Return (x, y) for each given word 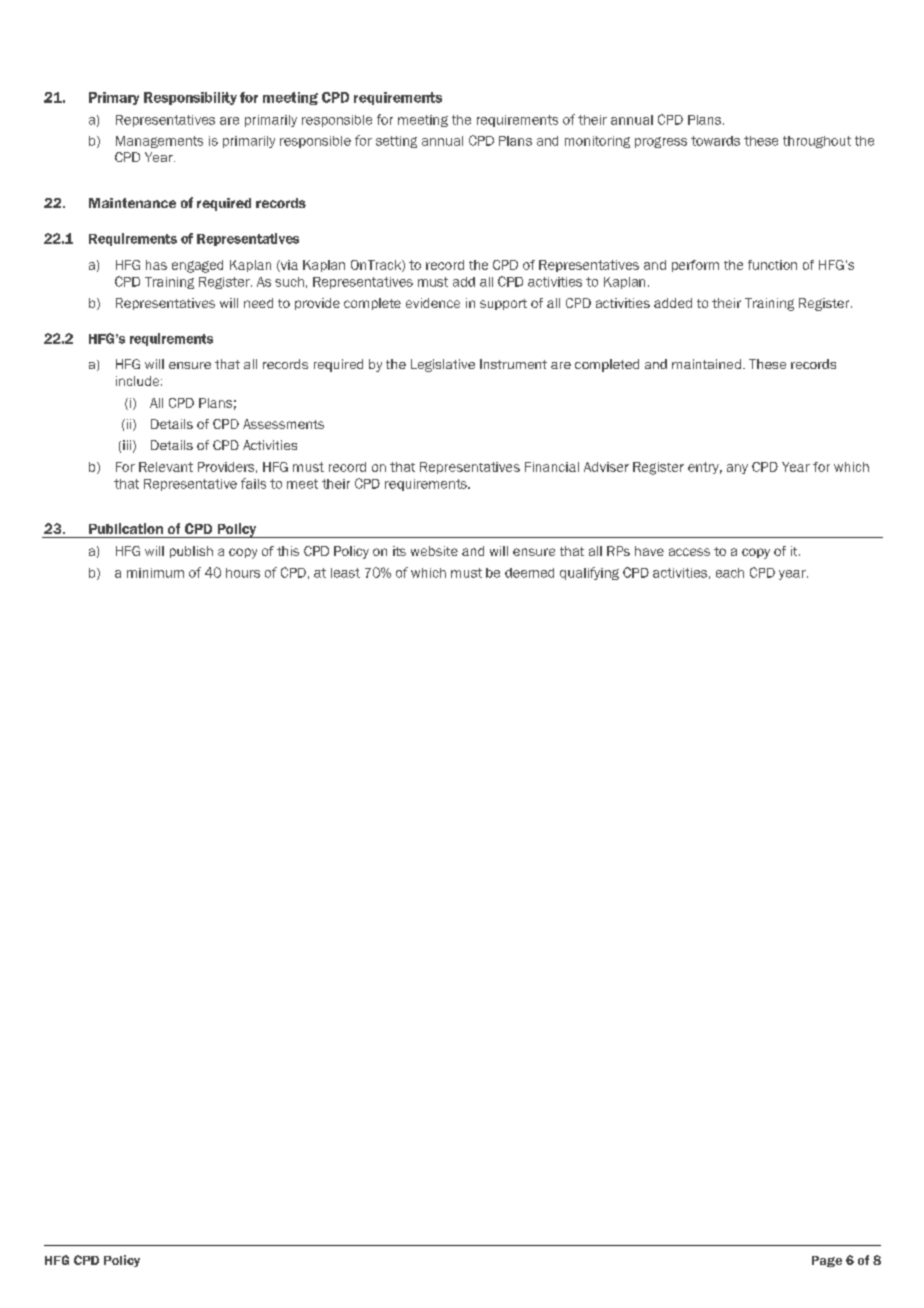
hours (243, 573)
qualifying (589, 573)
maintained (706, 364)
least (345, 573)
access (689, 552)
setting (396, 142)
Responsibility (190, 98)
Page (827, 1261)
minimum (155, 573)
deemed (529, 573)
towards (715, 141)
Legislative (443, 365)
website (434, 551)
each (730, 573)
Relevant (166, 467)
